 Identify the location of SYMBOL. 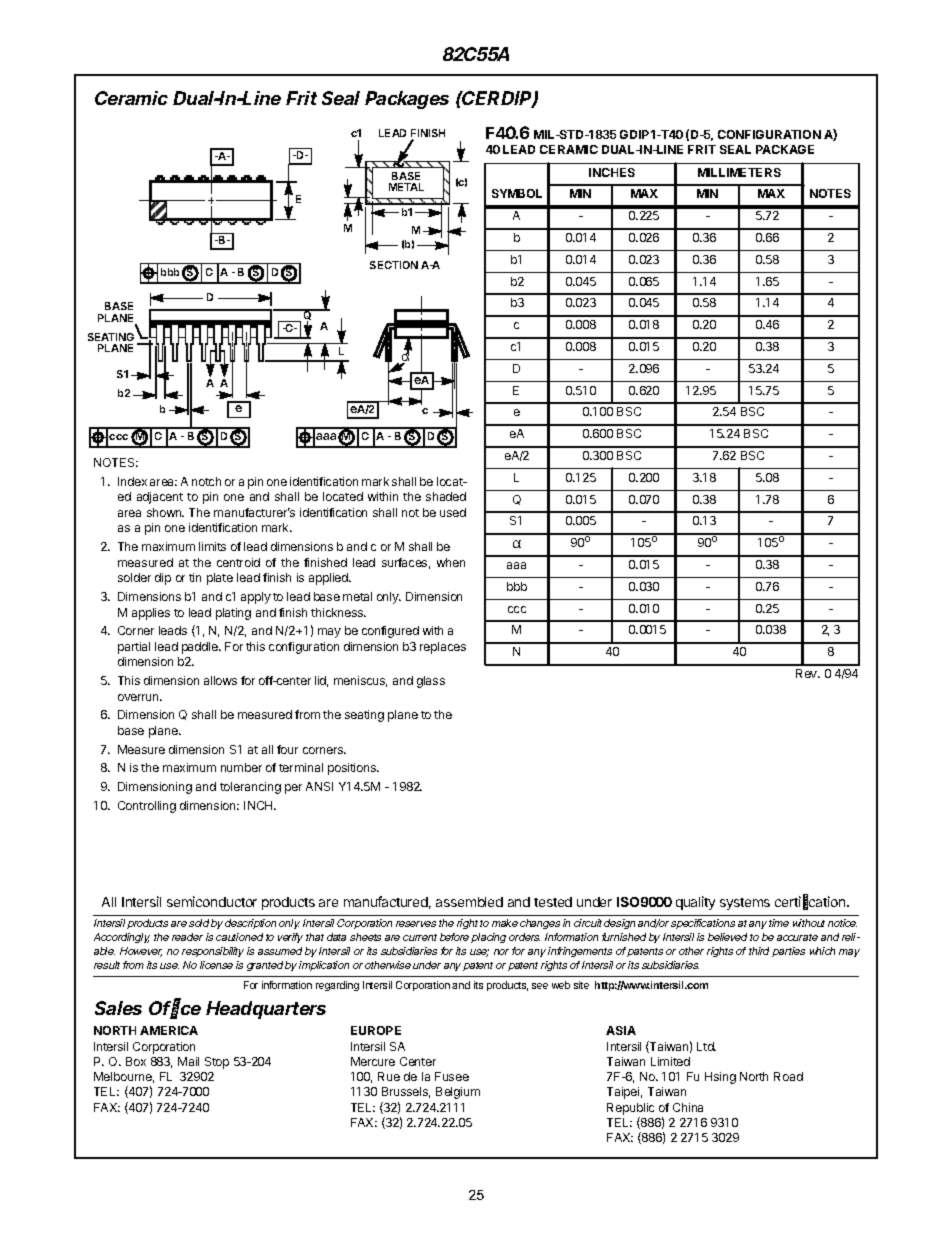
(517, 193).
